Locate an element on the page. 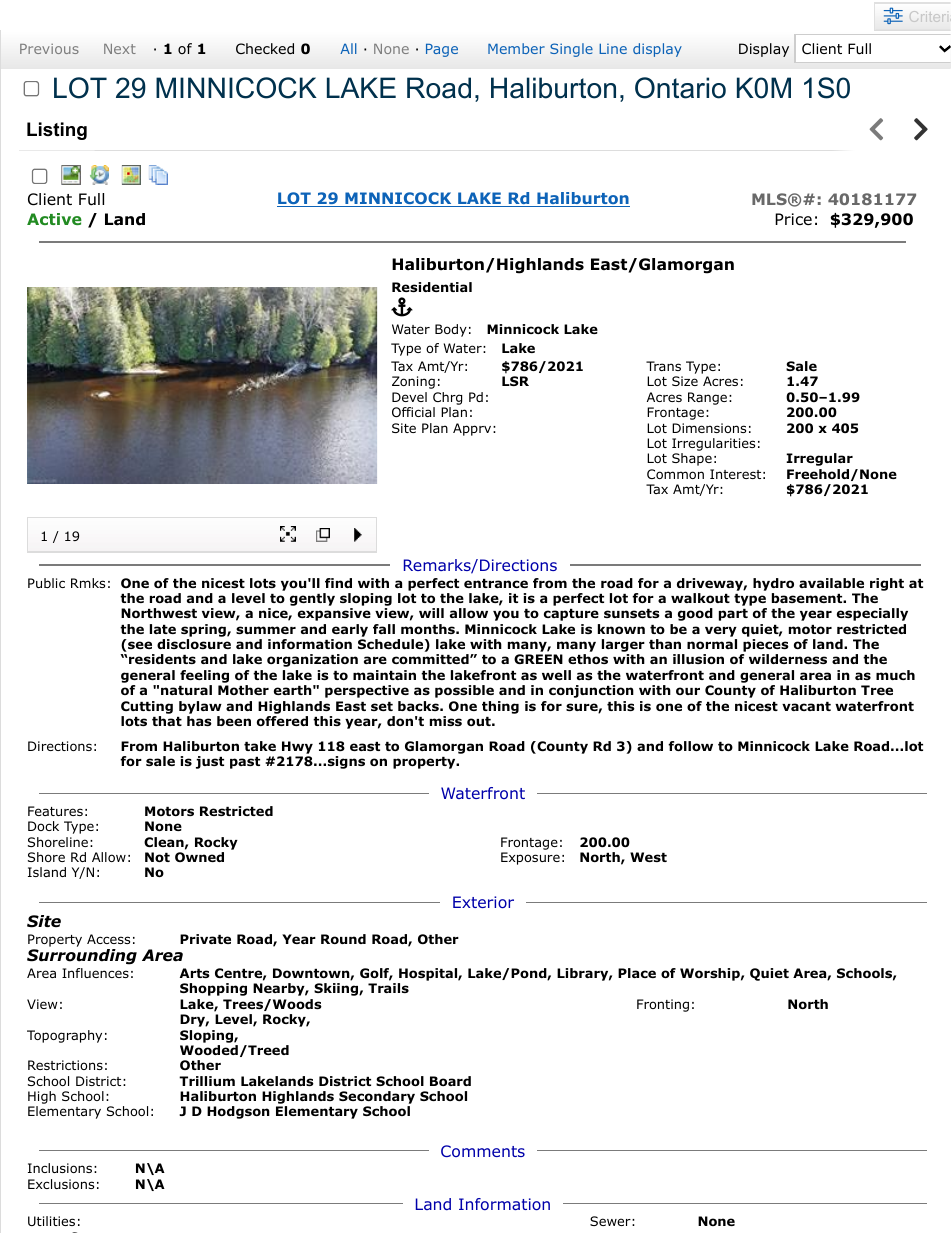 The image size is (952, 1233). Next is located at coordinates (120, 49).
